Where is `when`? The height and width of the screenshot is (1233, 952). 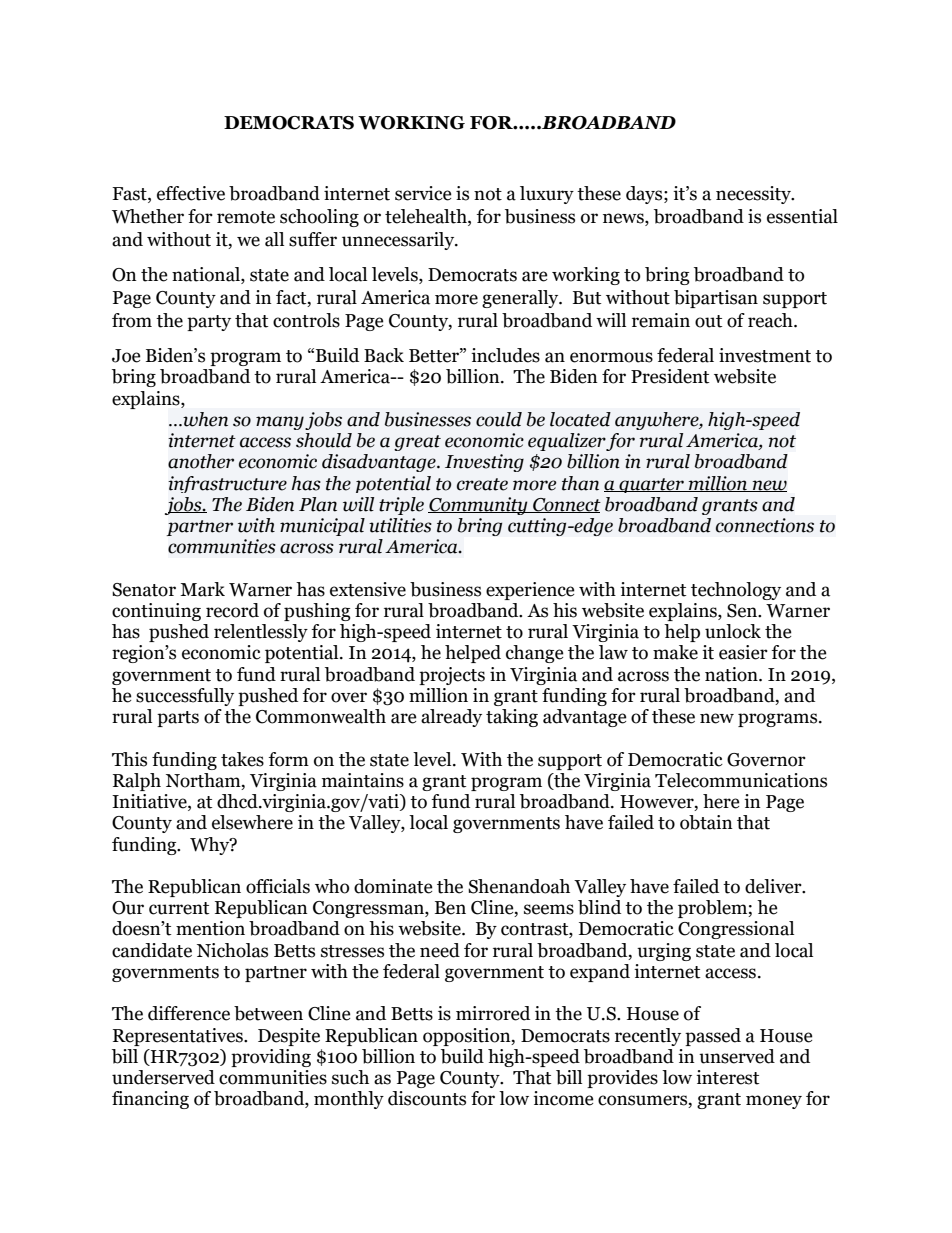 when is located at coordinates (204, 419).
